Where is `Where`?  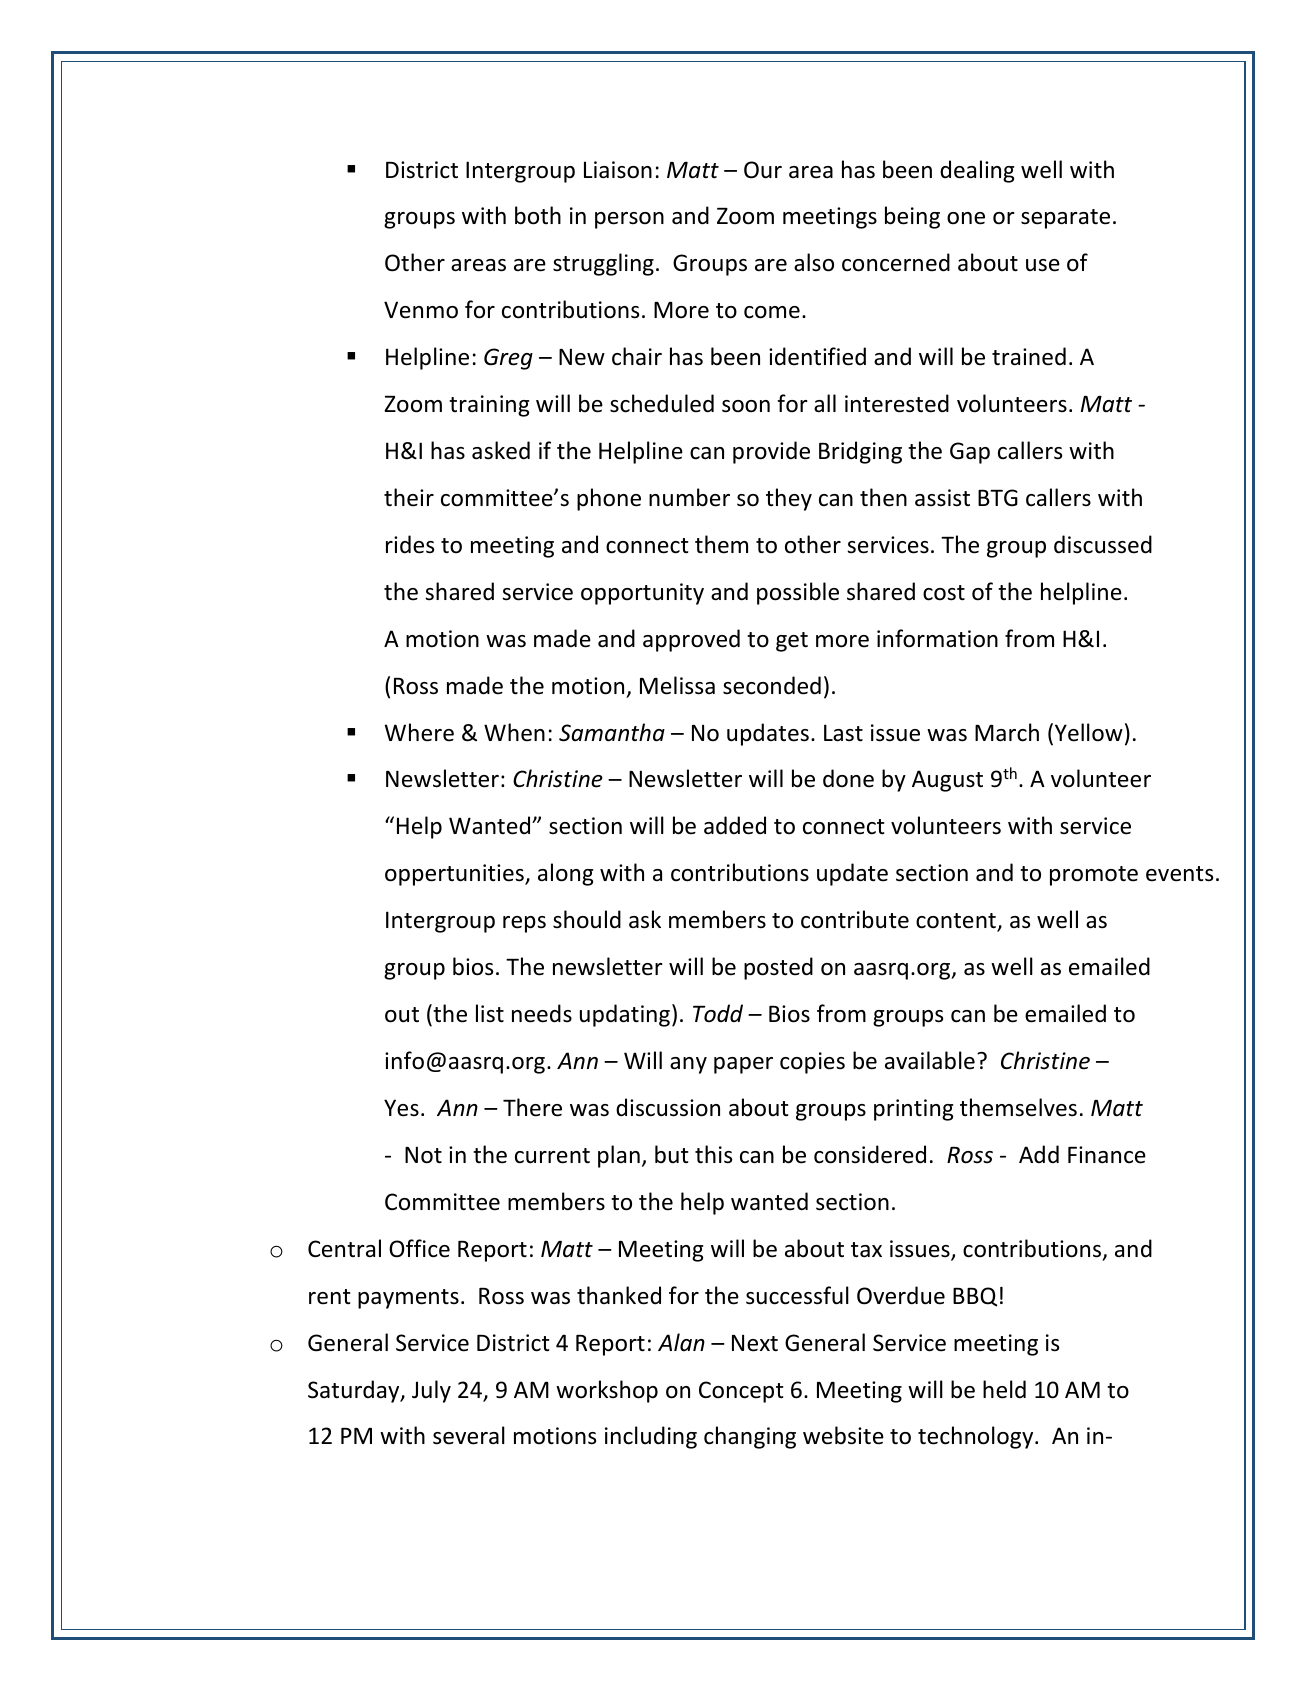
Where is located at coordinates (419, 732).
